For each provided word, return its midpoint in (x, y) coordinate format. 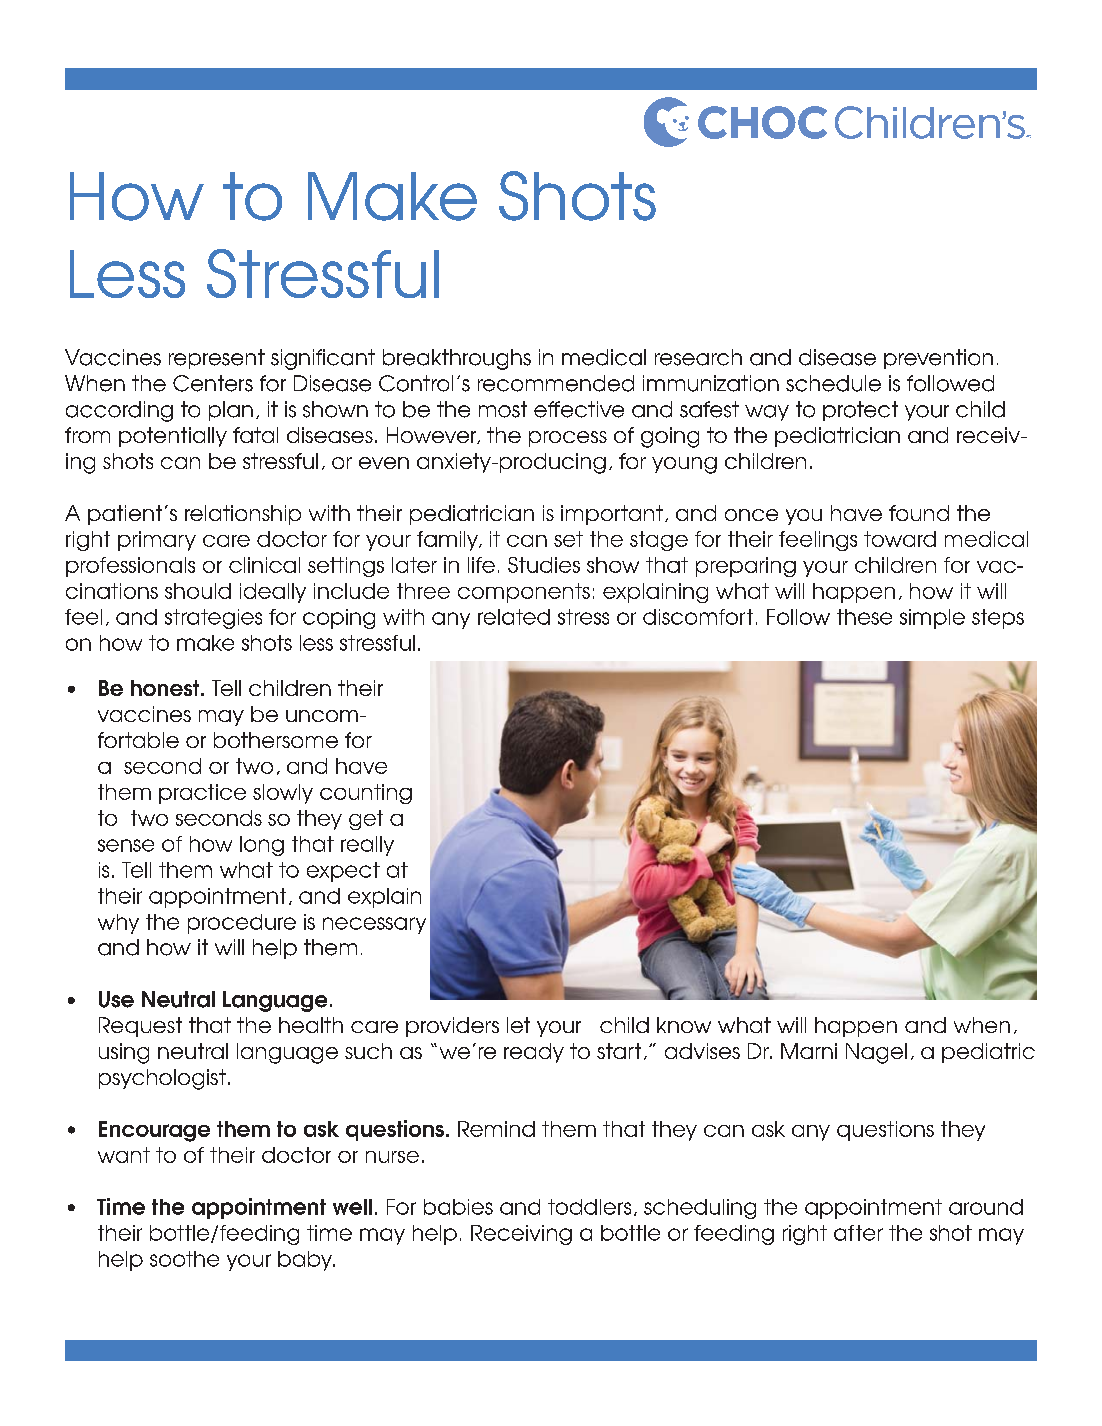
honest (166, 688)
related (514, 617)
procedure (242, 924)
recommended (556, 383)
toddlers (589, 1207)
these (864, 617)
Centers (213, 383)
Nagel (876, 1053)
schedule (833, 383)
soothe (184, 1259)
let (518, 1025)
